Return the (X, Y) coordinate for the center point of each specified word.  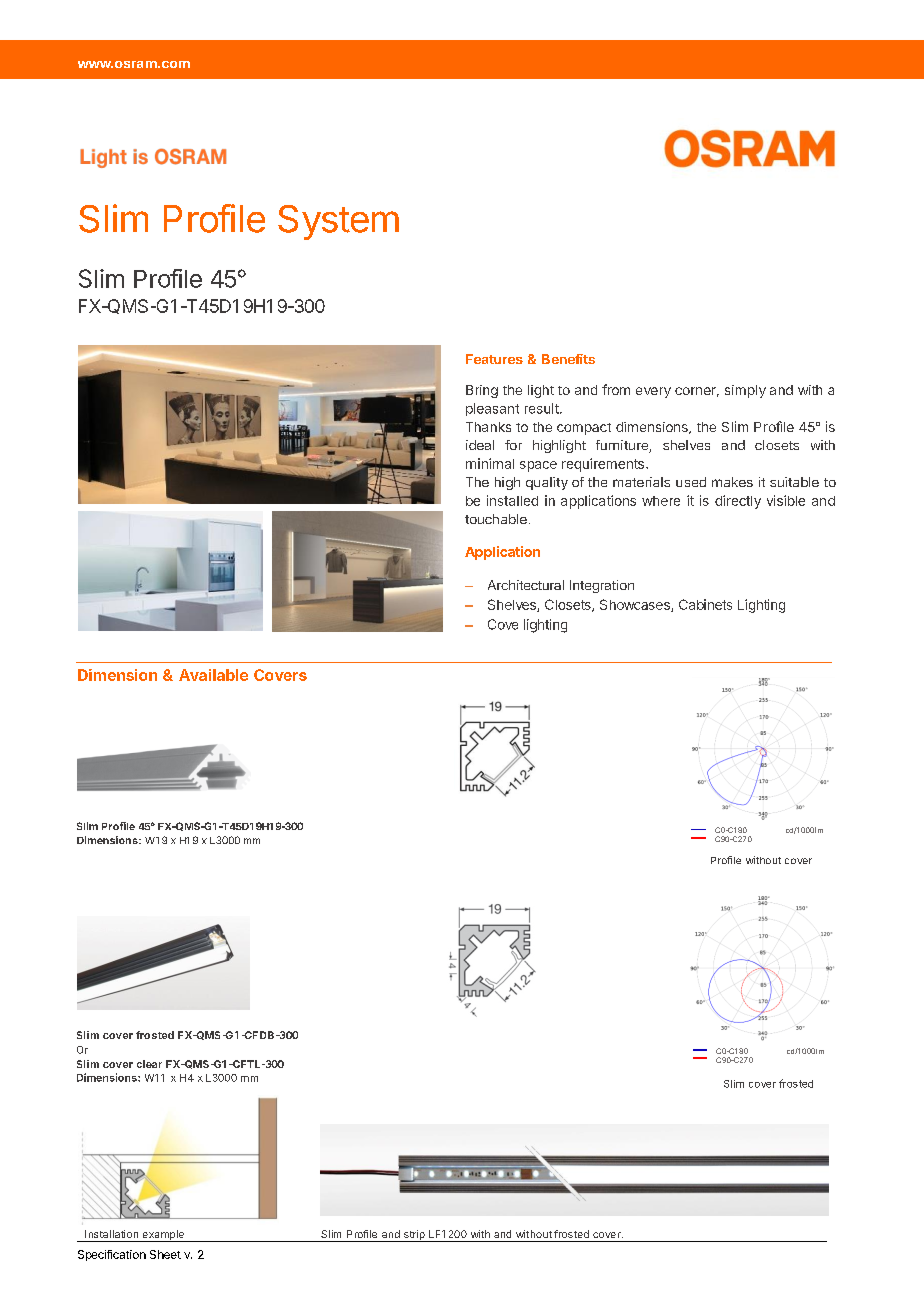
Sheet (165, 1254)
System (338, 222)
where (661, 501)
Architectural (526, 585)
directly (738, 502)
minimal (490, 463)
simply (745, 391)
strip (414, 1236)
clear (149, 1064)
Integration (602, 586)
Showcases (636, 605)
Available (213, 675)
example (163, 1236)
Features (494, 359)
